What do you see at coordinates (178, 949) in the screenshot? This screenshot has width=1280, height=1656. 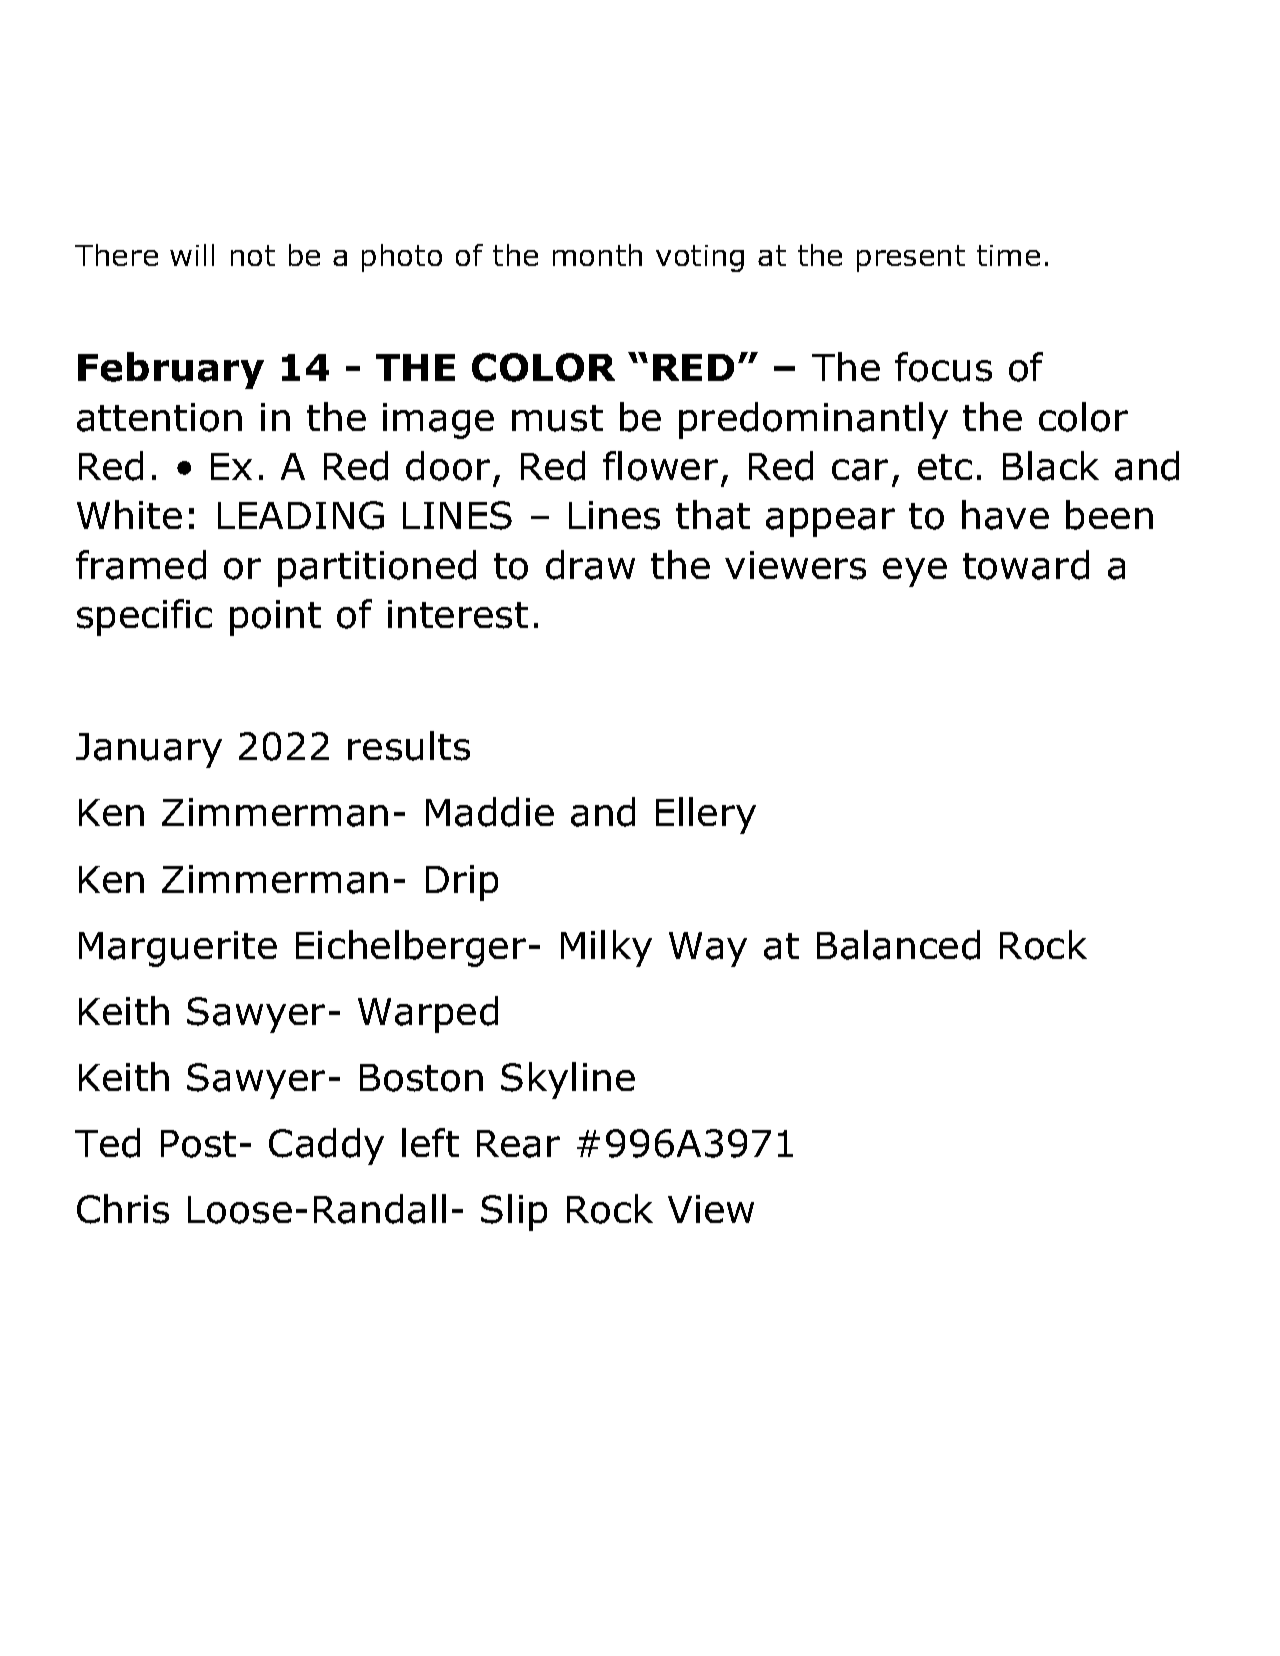 I see `Marguerite` at bounding box center [178, 949].
